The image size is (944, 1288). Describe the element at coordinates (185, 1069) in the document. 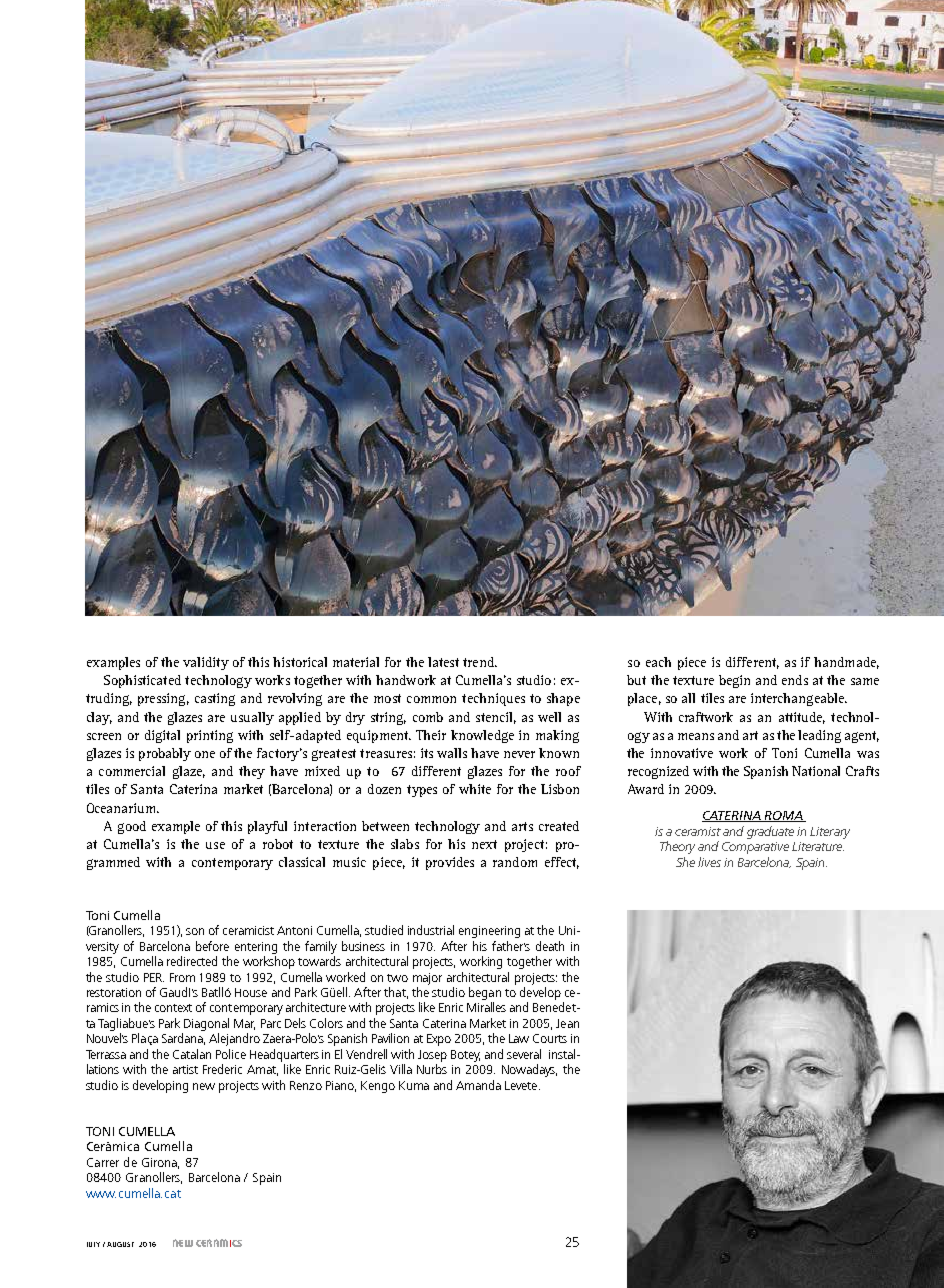

I see `artist` at that location.
